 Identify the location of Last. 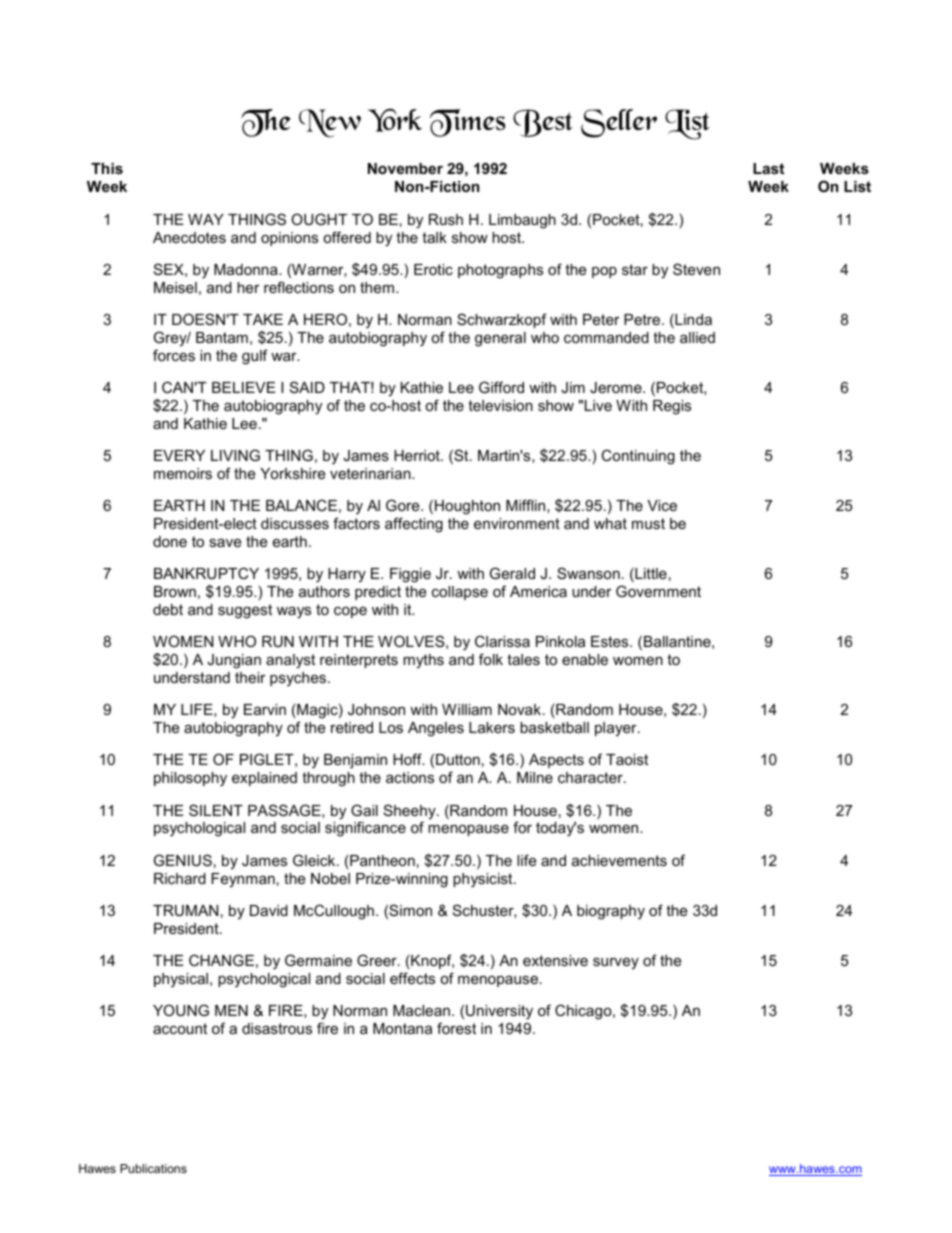
(768, 168).
